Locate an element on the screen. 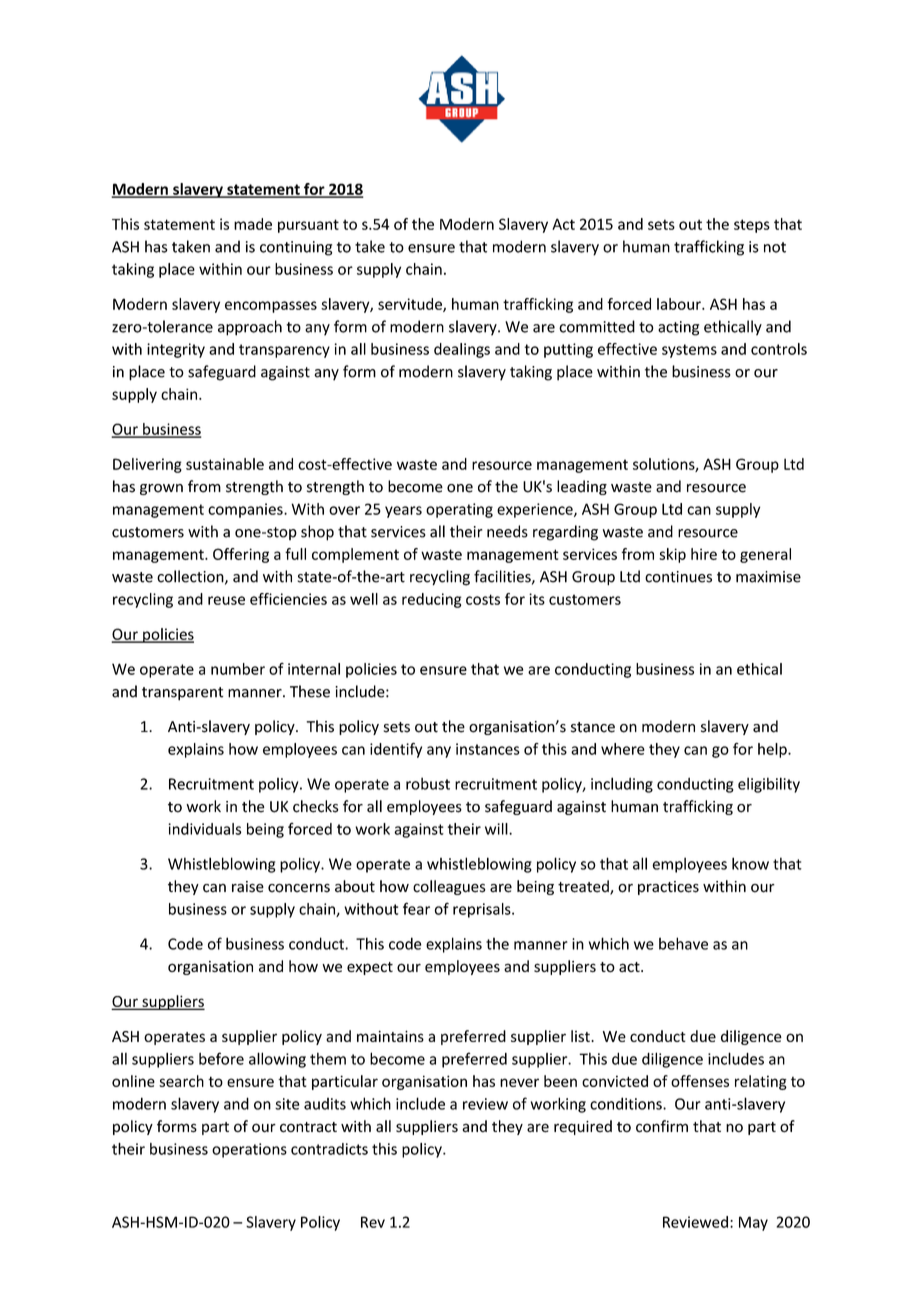  help is located at coordinates (773, 750).
